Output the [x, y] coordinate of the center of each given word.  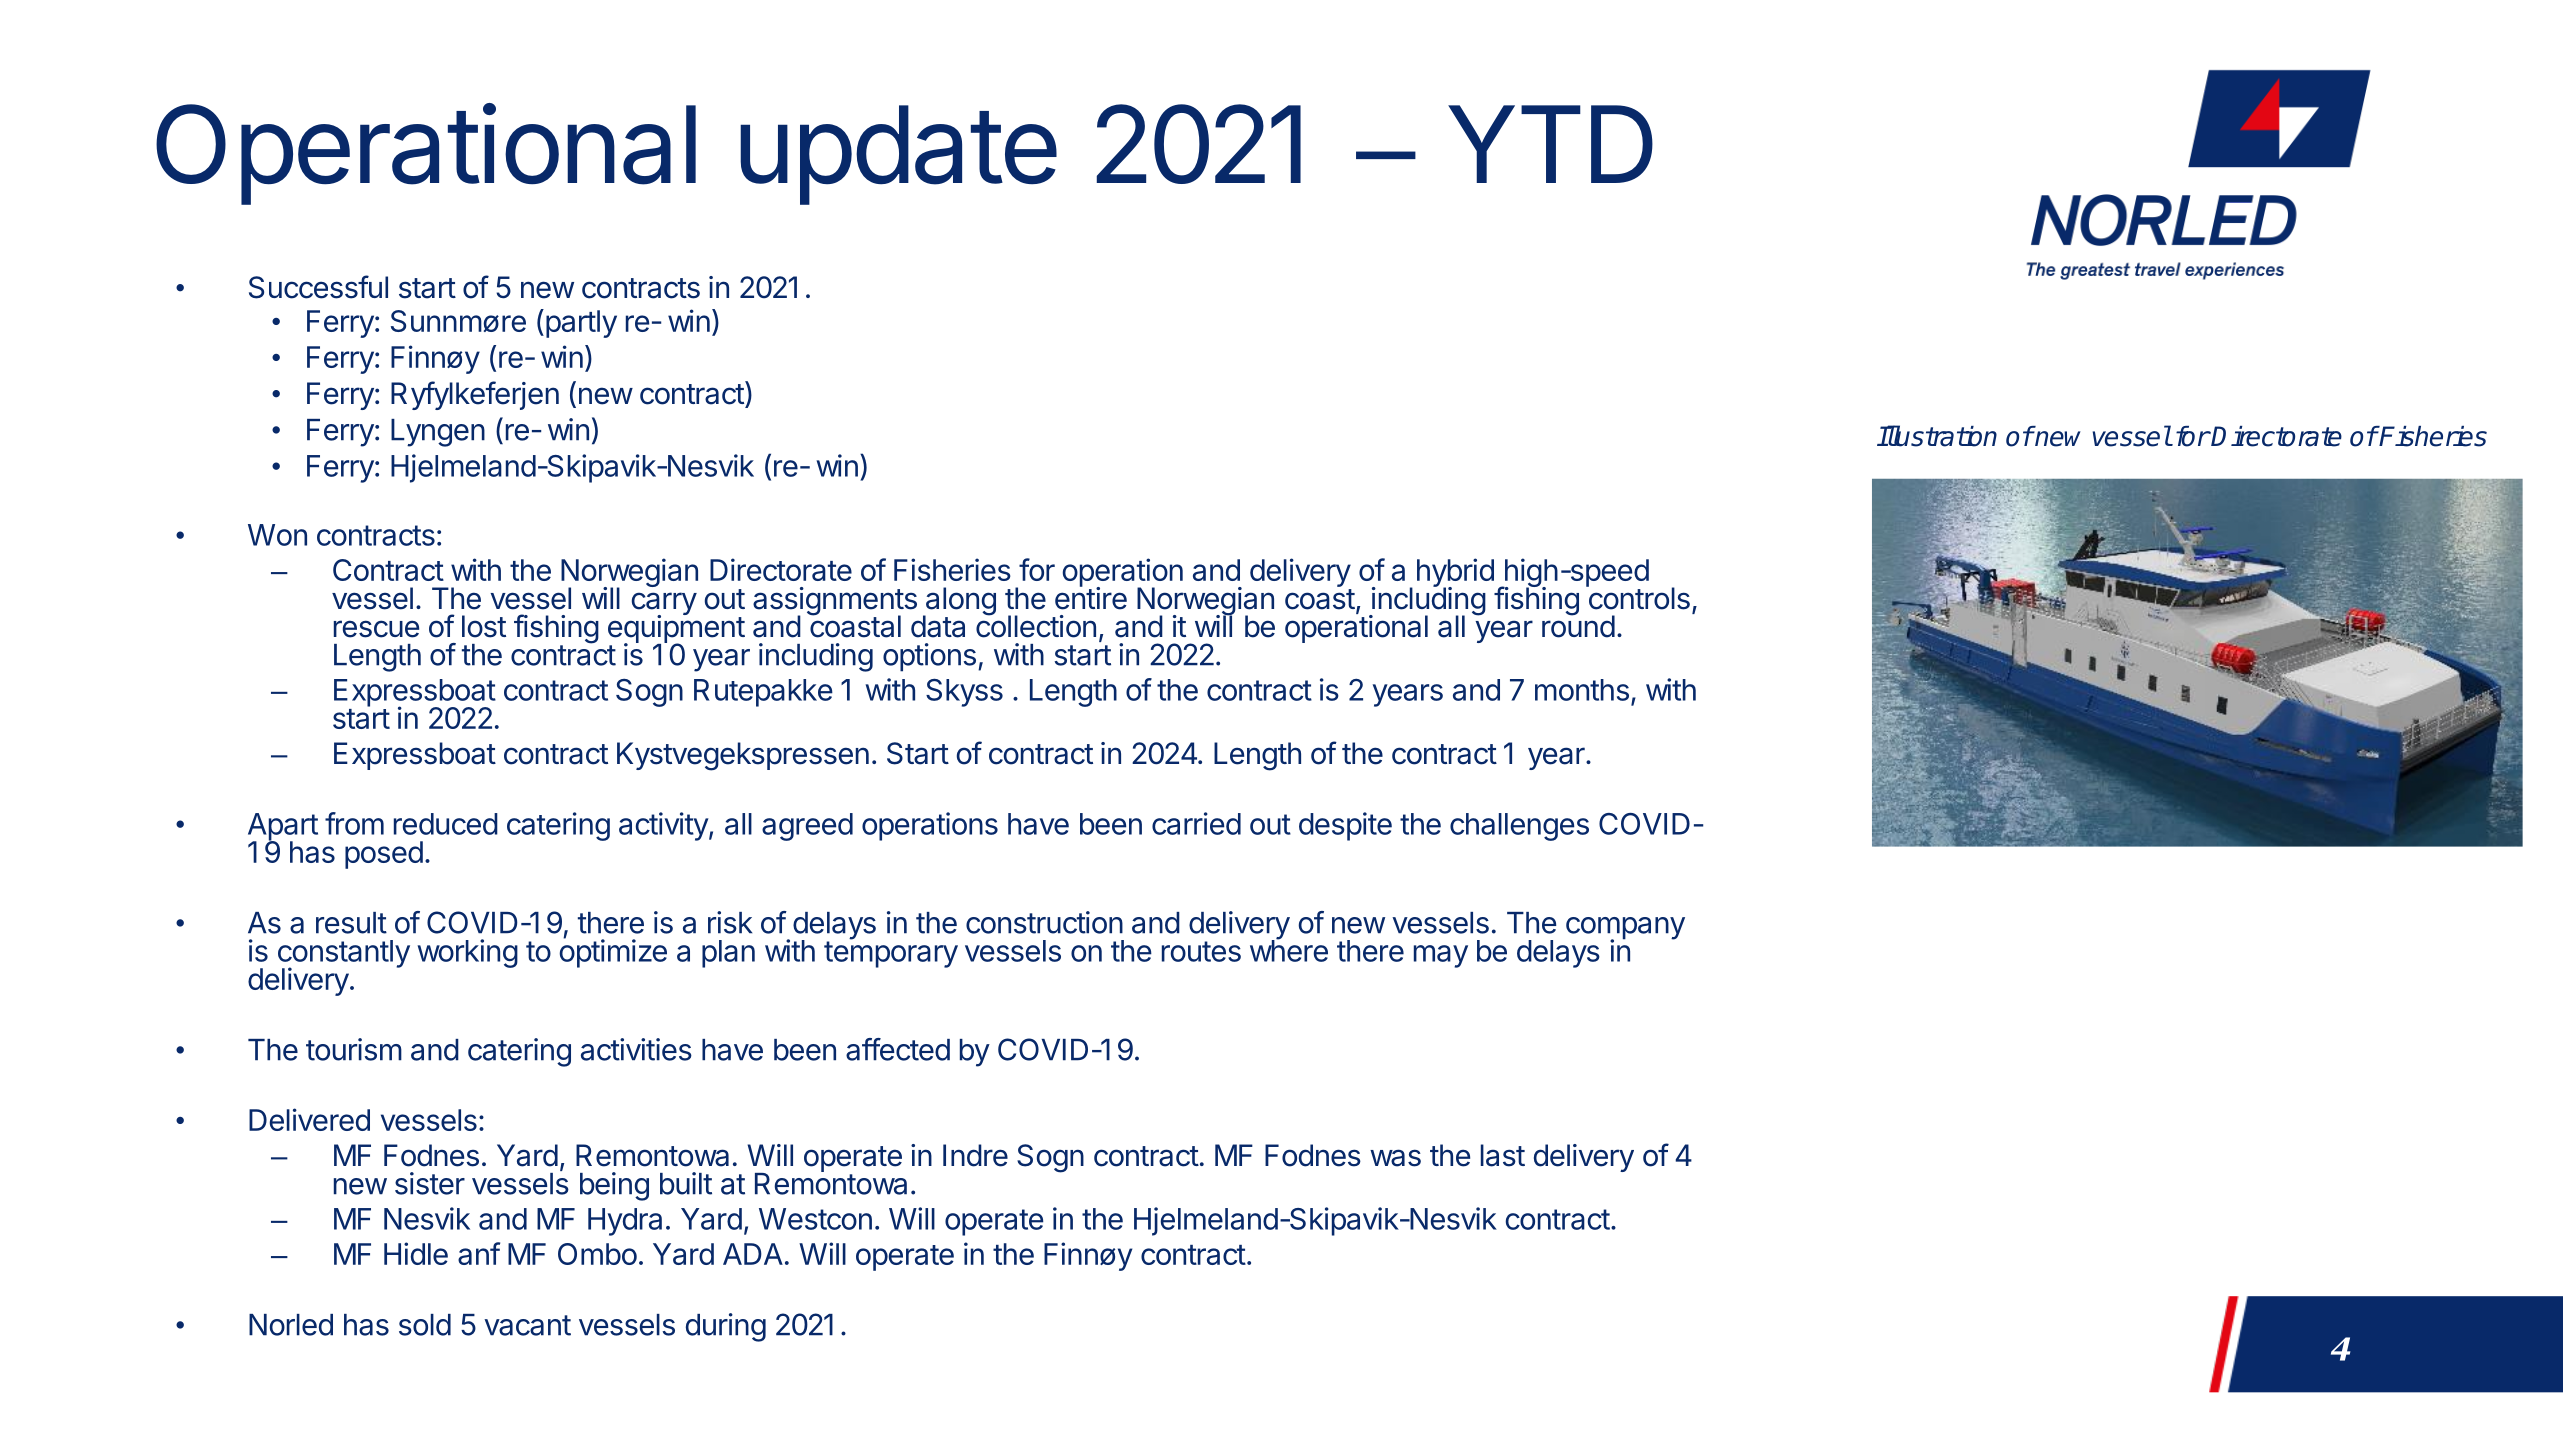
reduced [446, 824]
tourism [354, 1049]
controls [1638, 597]
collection [1036, 625]
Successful [318, 287]
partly [580, 323]
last [1503, 1155]
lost [484, 626]
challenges [1519, 827]
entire [1091, 597]
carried [1196, 823]
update [898, 155]
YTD [1550, 144]
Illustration [1937, 436]
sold [425, 1325]
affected [898, 1049]
